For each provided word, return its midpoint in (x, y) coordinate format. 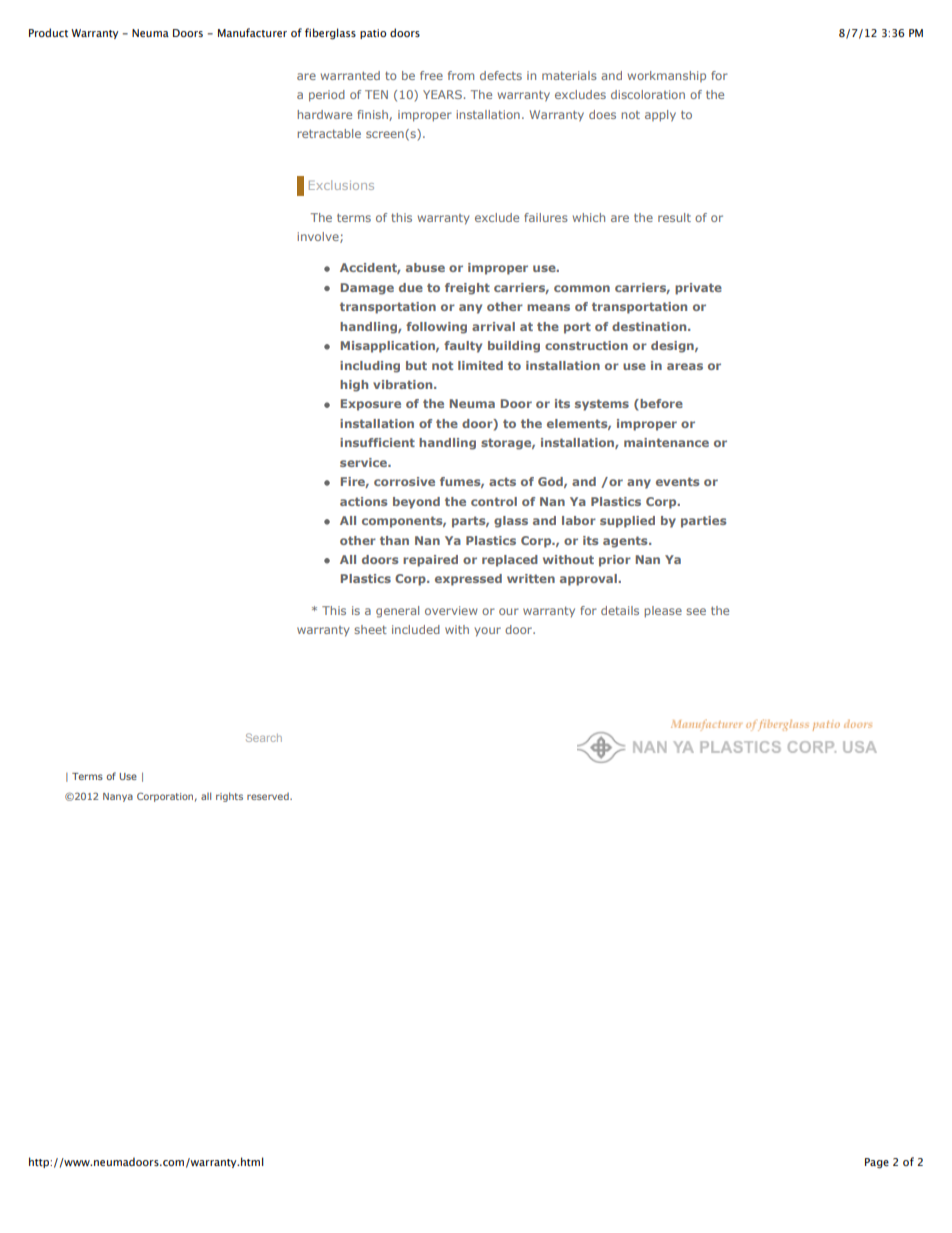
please (663, 612)
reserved (269, 796)
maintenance (666, 442)
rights (229, 797)
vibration (404, 384)
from (461, 75)
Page (877, 1163)
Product (48, 32)
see (696, 611)
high (354, 386)
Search (264, 737)
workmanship (667, 76)
